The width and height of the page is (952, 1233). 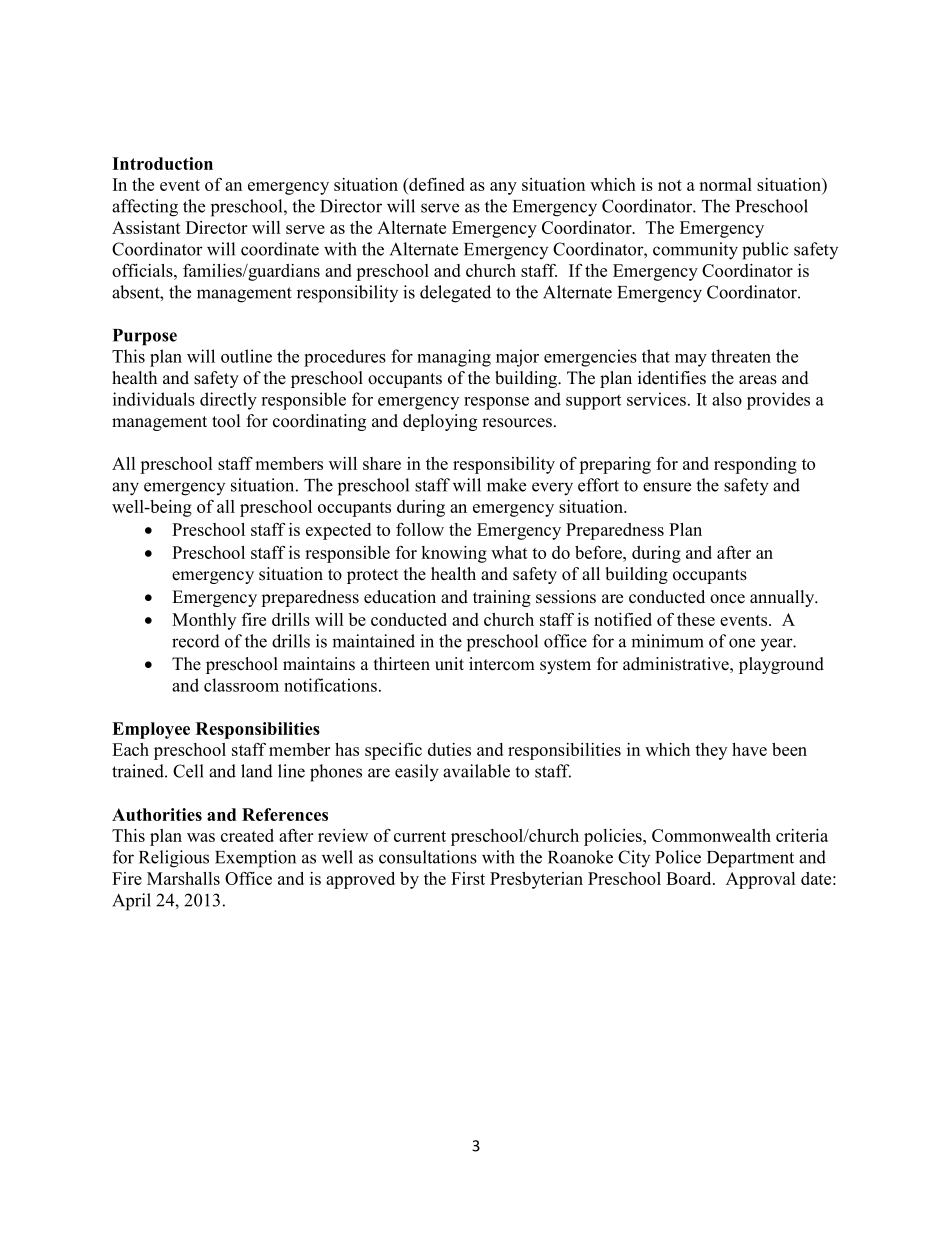 What do you see at coordinates (468, 878) in the page?
I see `First` at bounding box center [468, 878].
